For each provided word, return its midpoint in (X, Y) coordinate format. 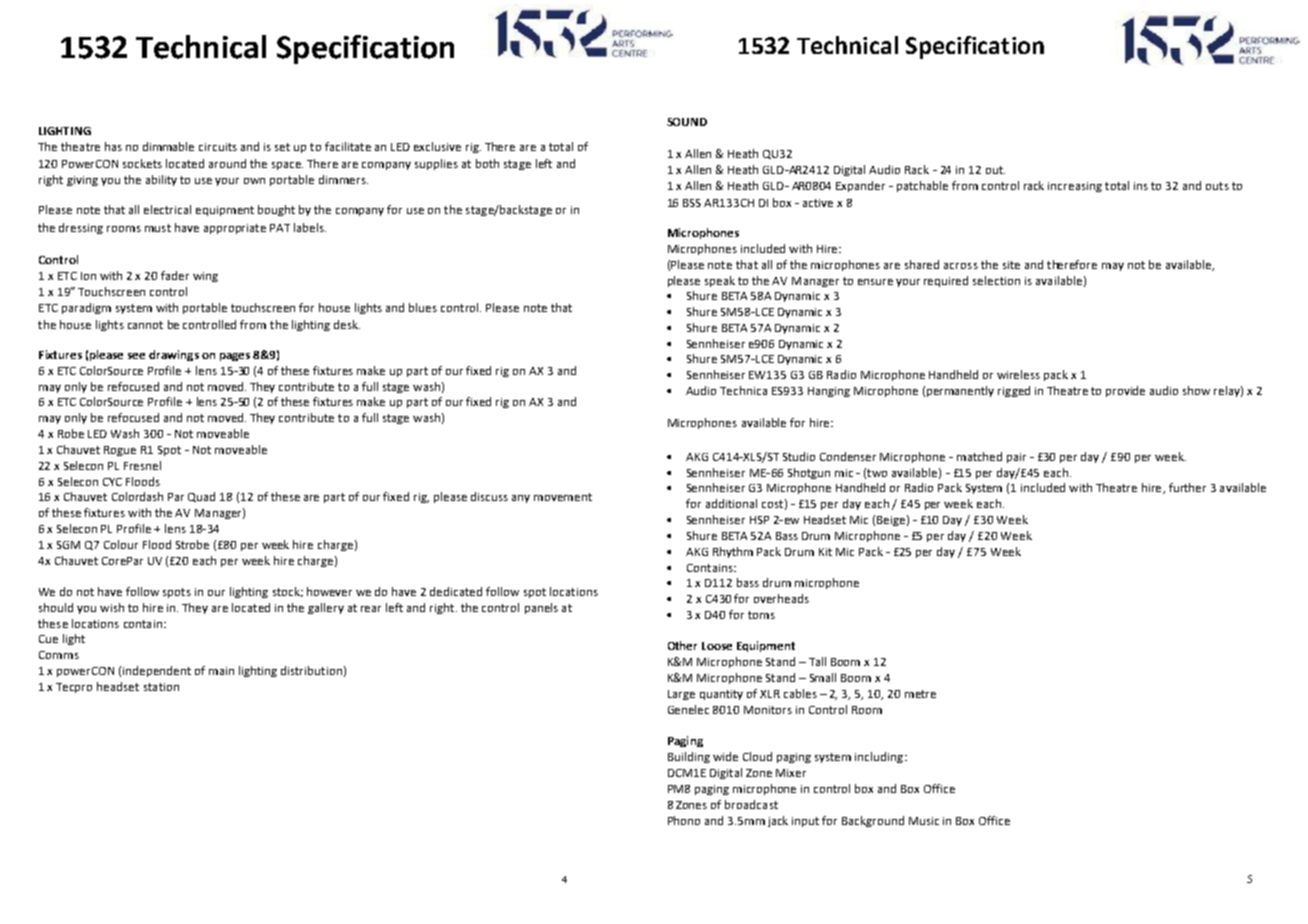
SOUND (687, 122)
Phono (684, 820)
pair (1016, 458)
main (221, 671)
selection (996, 280)
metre (920, 694)
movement (563, 497)
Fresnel (142, 465)
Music (924, 821)
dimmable (168, 146)
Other (682, 645)
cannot (145, 325)
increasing (1075, 187)
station (161, 687)
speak (720, 281)
